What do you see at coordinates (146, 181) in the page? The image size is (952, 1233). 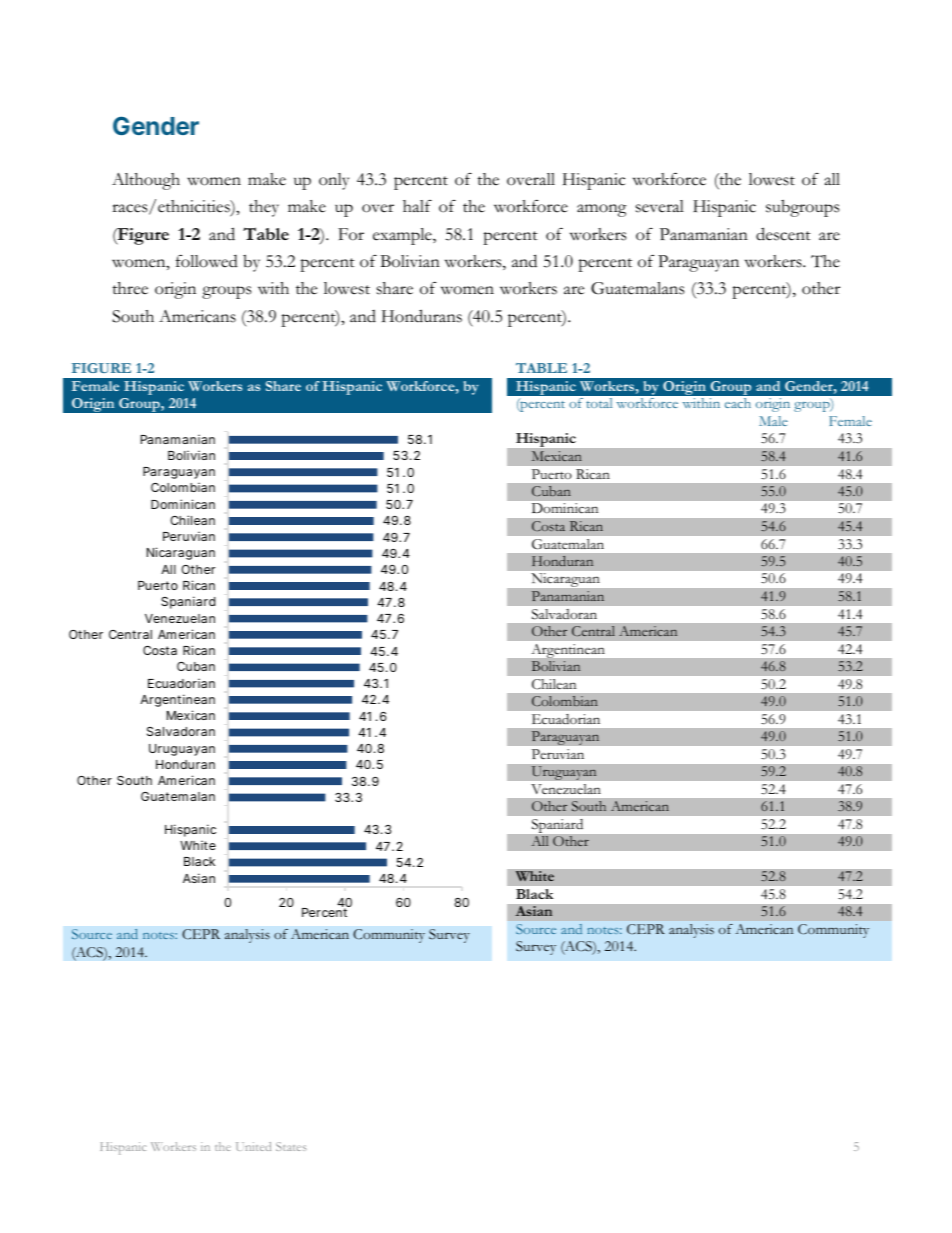 I see `Although` at bounding box center [146, 181].
